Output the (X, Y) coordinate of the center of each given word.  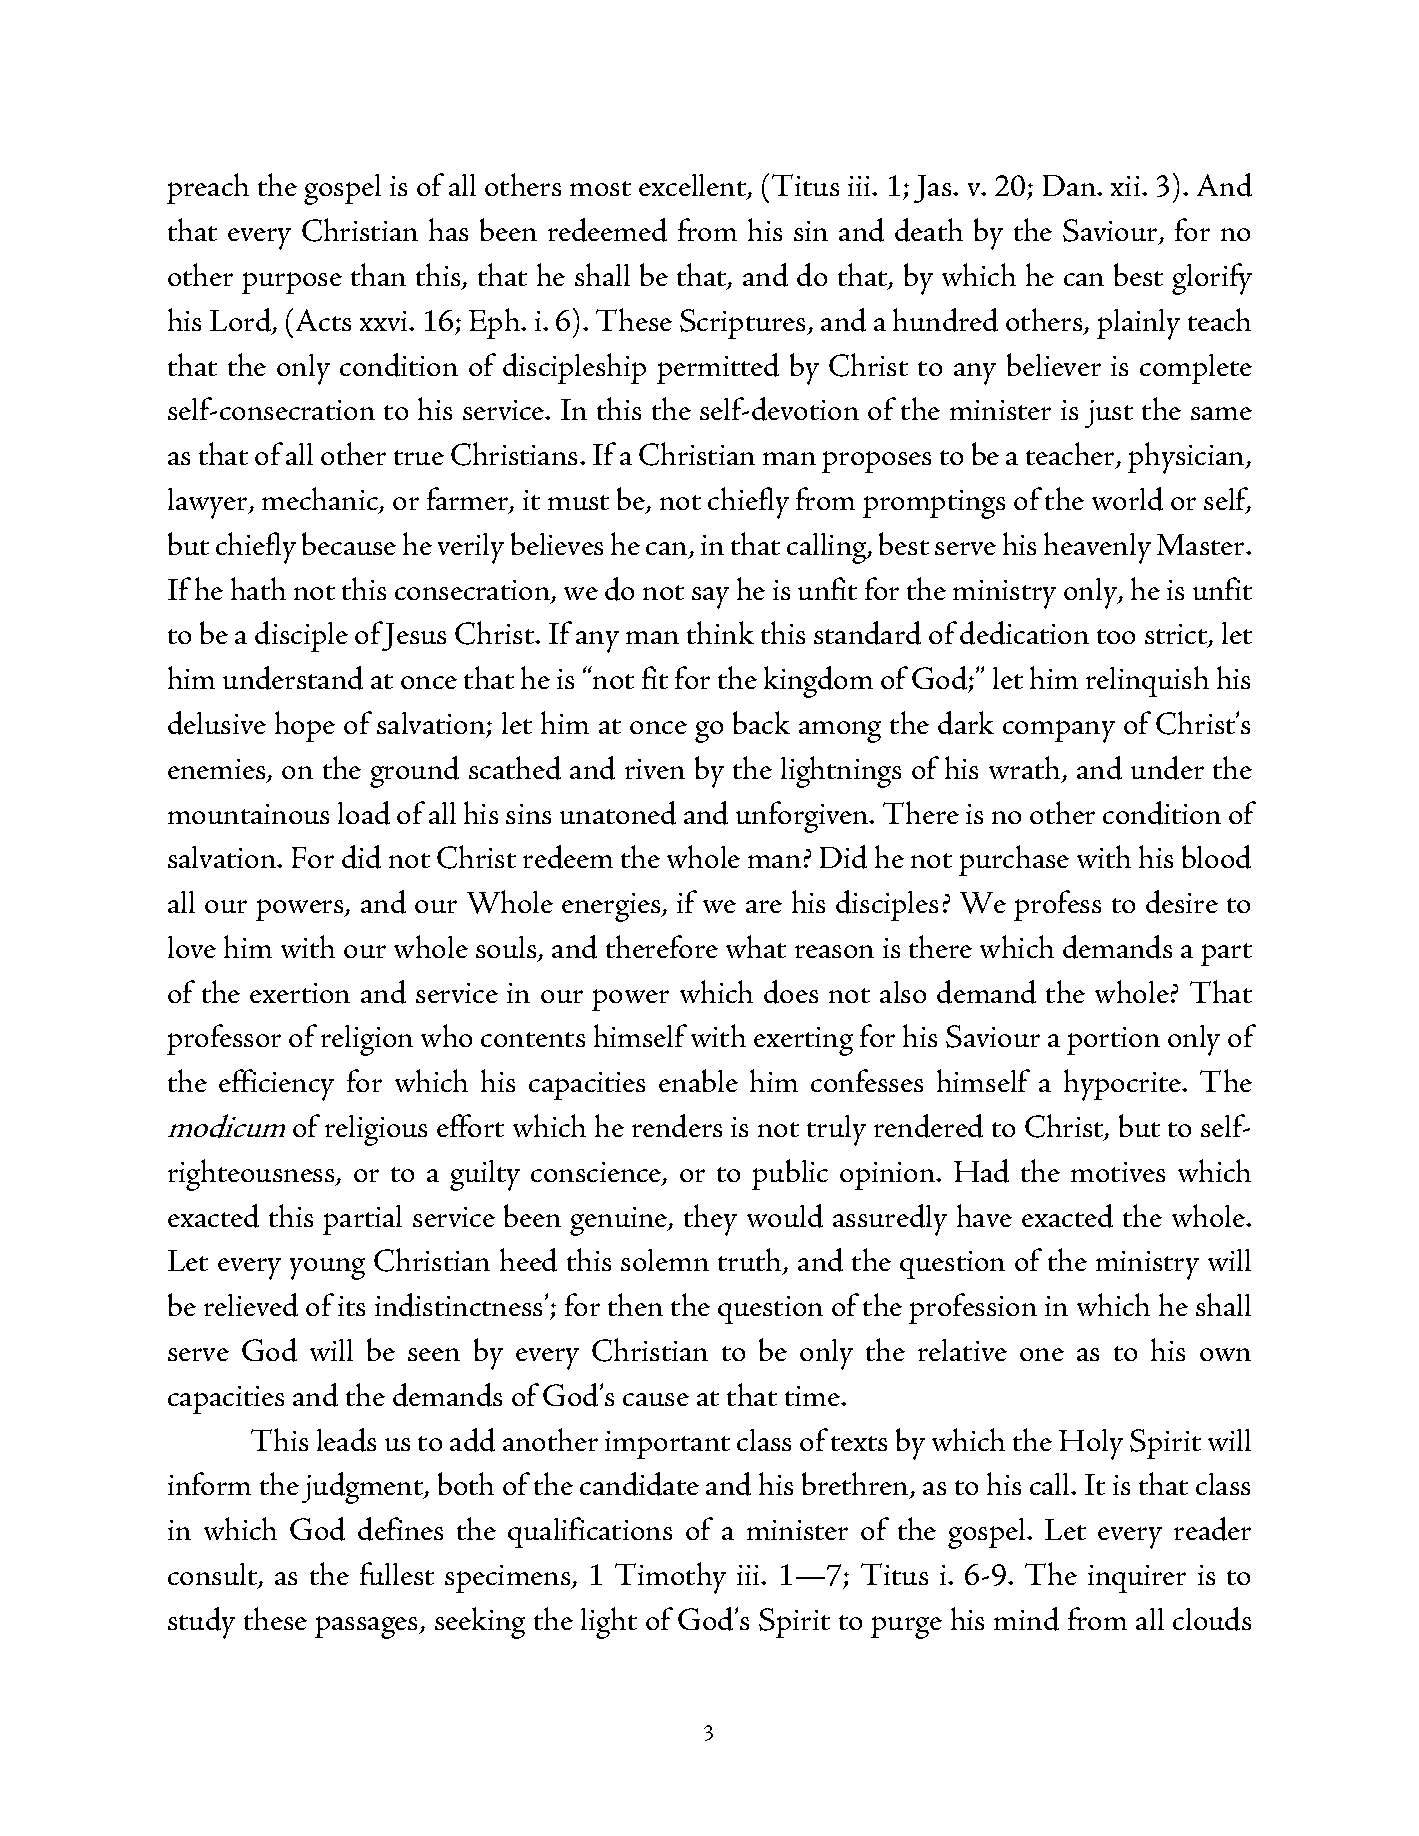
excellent (694, 187)
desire (1182, 902)
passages (368, 1627)
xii (1127, 186)
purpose (292, 283)
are (764, 906)
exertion (300, 993)
